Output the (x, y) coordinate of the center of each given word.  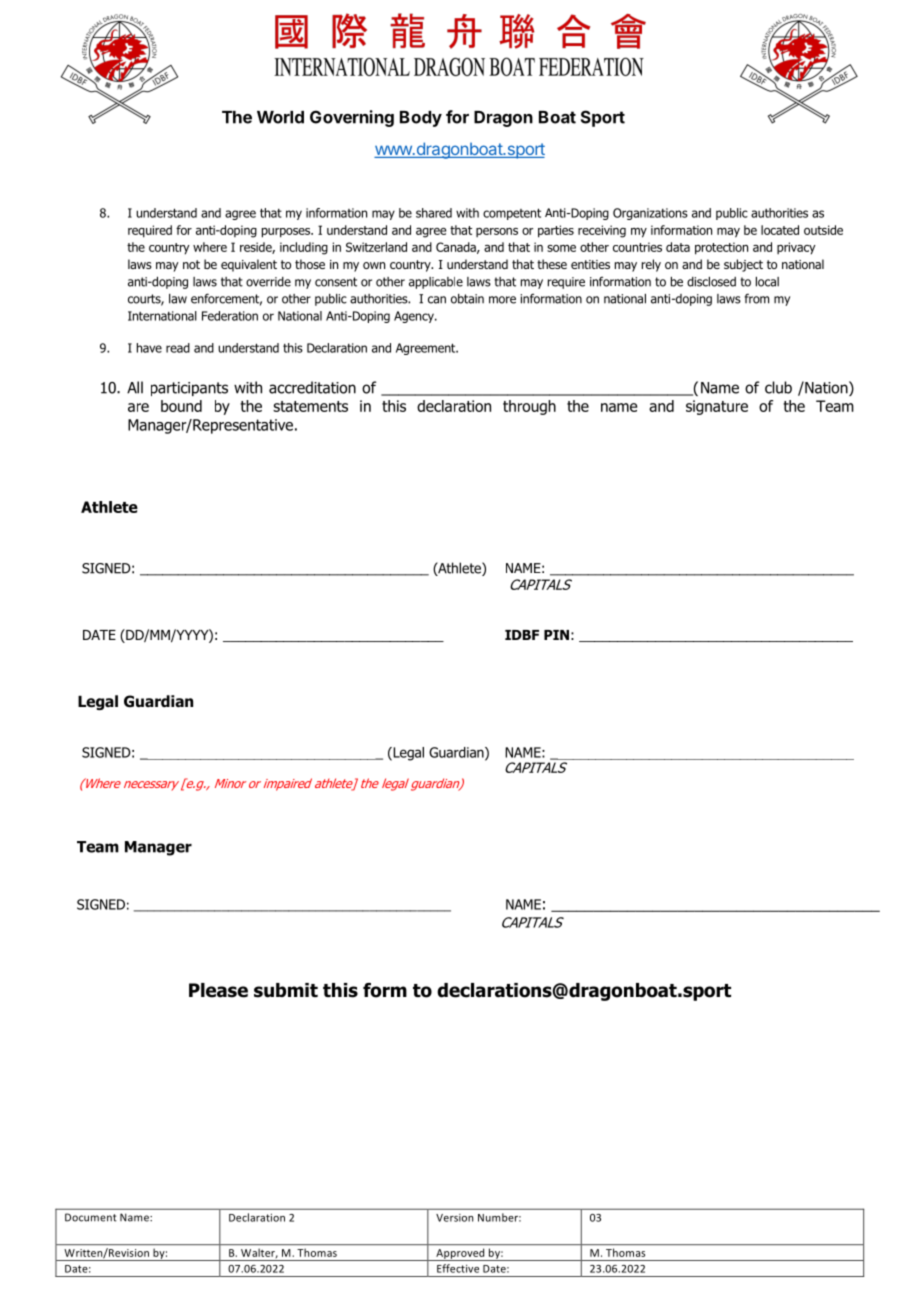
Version (454, 1218)
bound (181, 406)
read (178, 348)
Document (91, 1217)
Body (421, 119)
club (778, 387)
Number (499, 1217)
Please (218, 990)
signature (717, 407)
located (780, 230)
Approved (460, 1254)
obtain (467, 299)
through (529, 407)
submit (286, 990)
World (280, 117)
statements (310, 406)
